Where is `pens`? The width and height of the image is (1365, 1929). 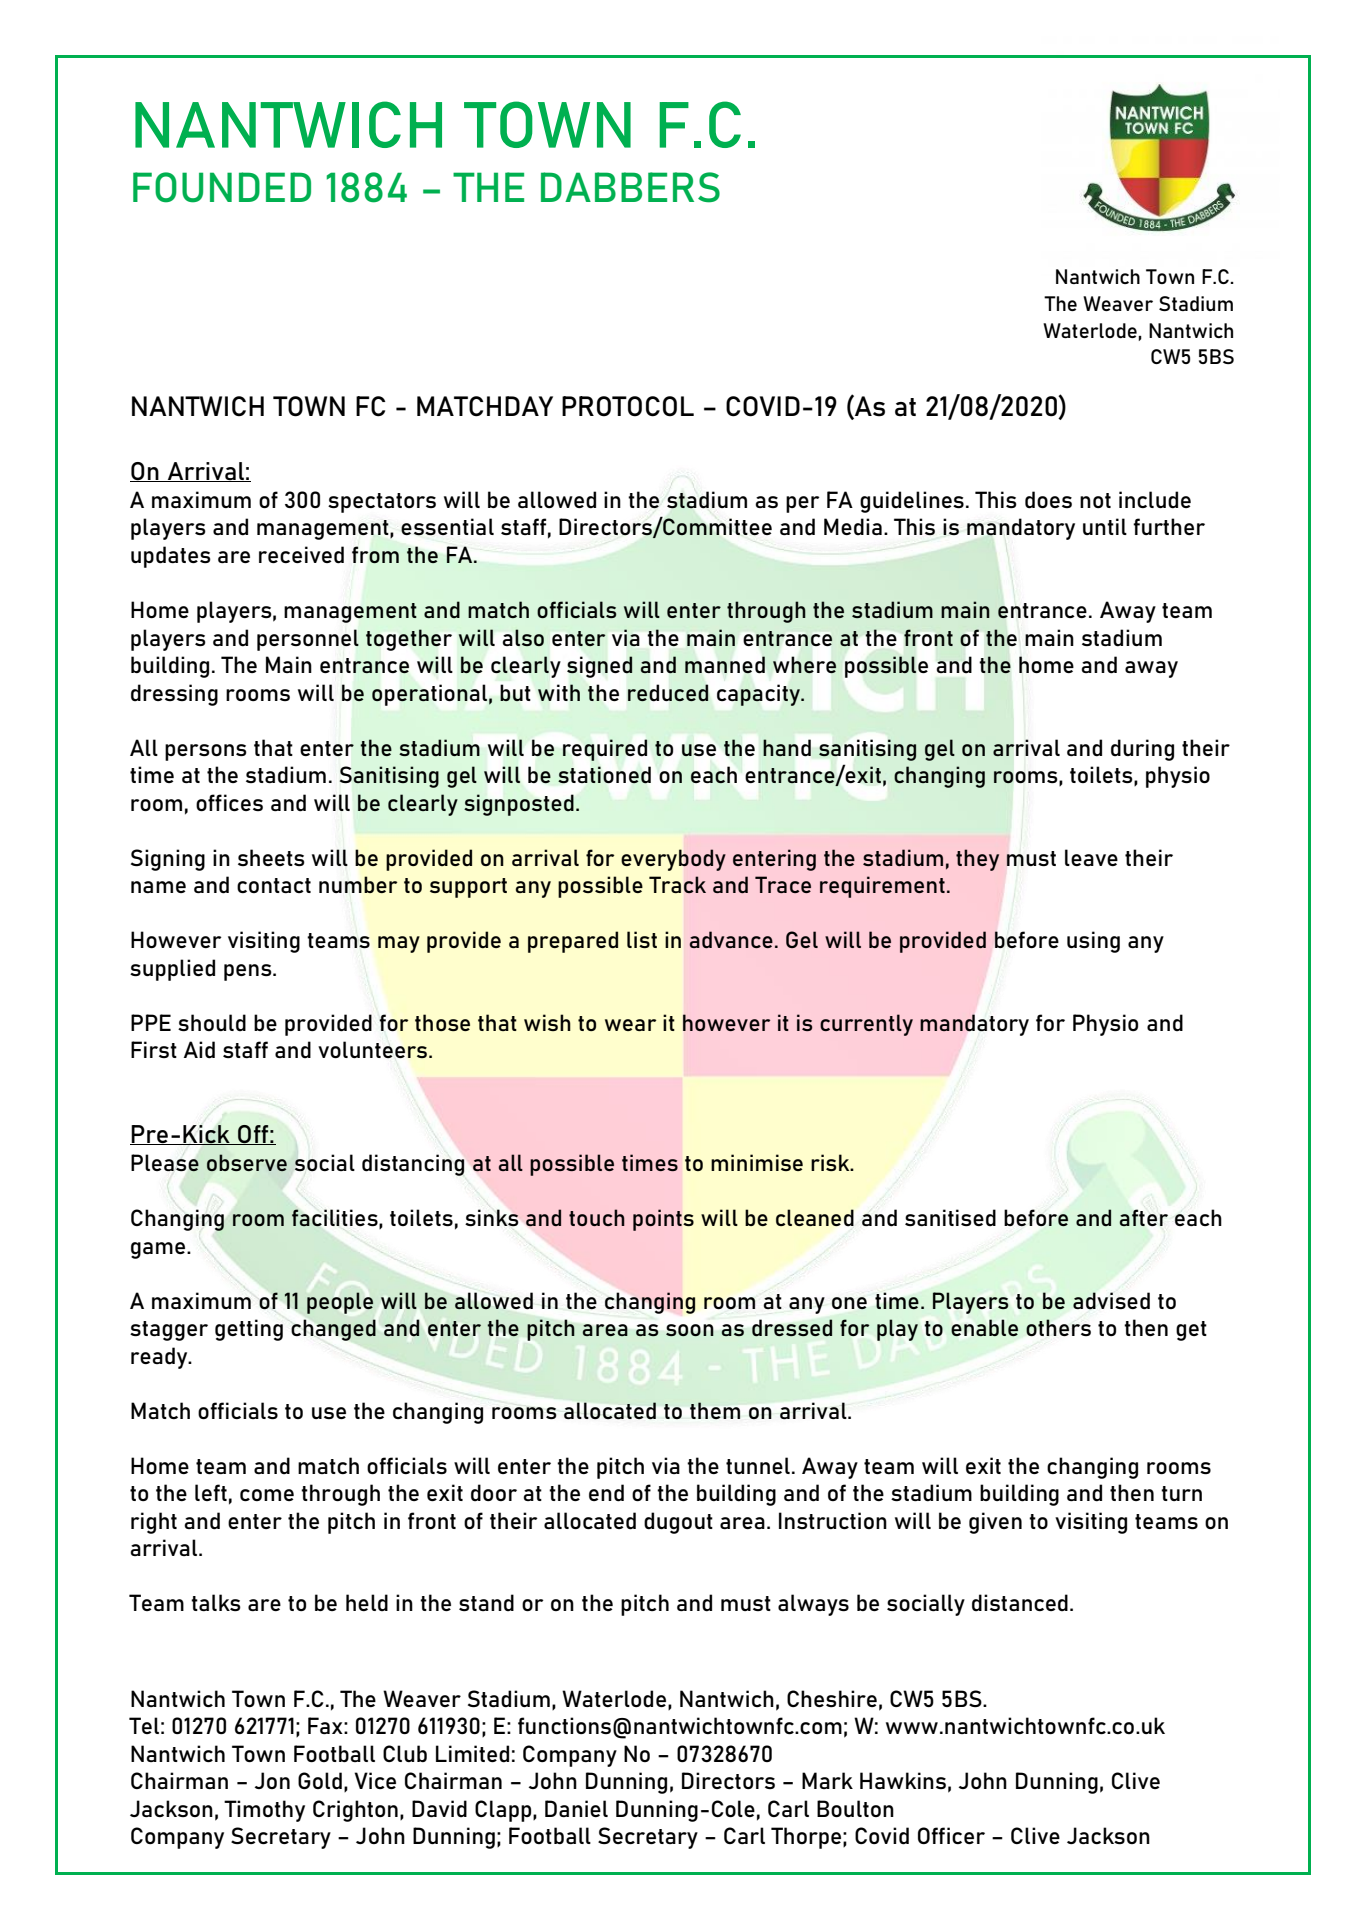
pens is located at coordinates (249, 972).
